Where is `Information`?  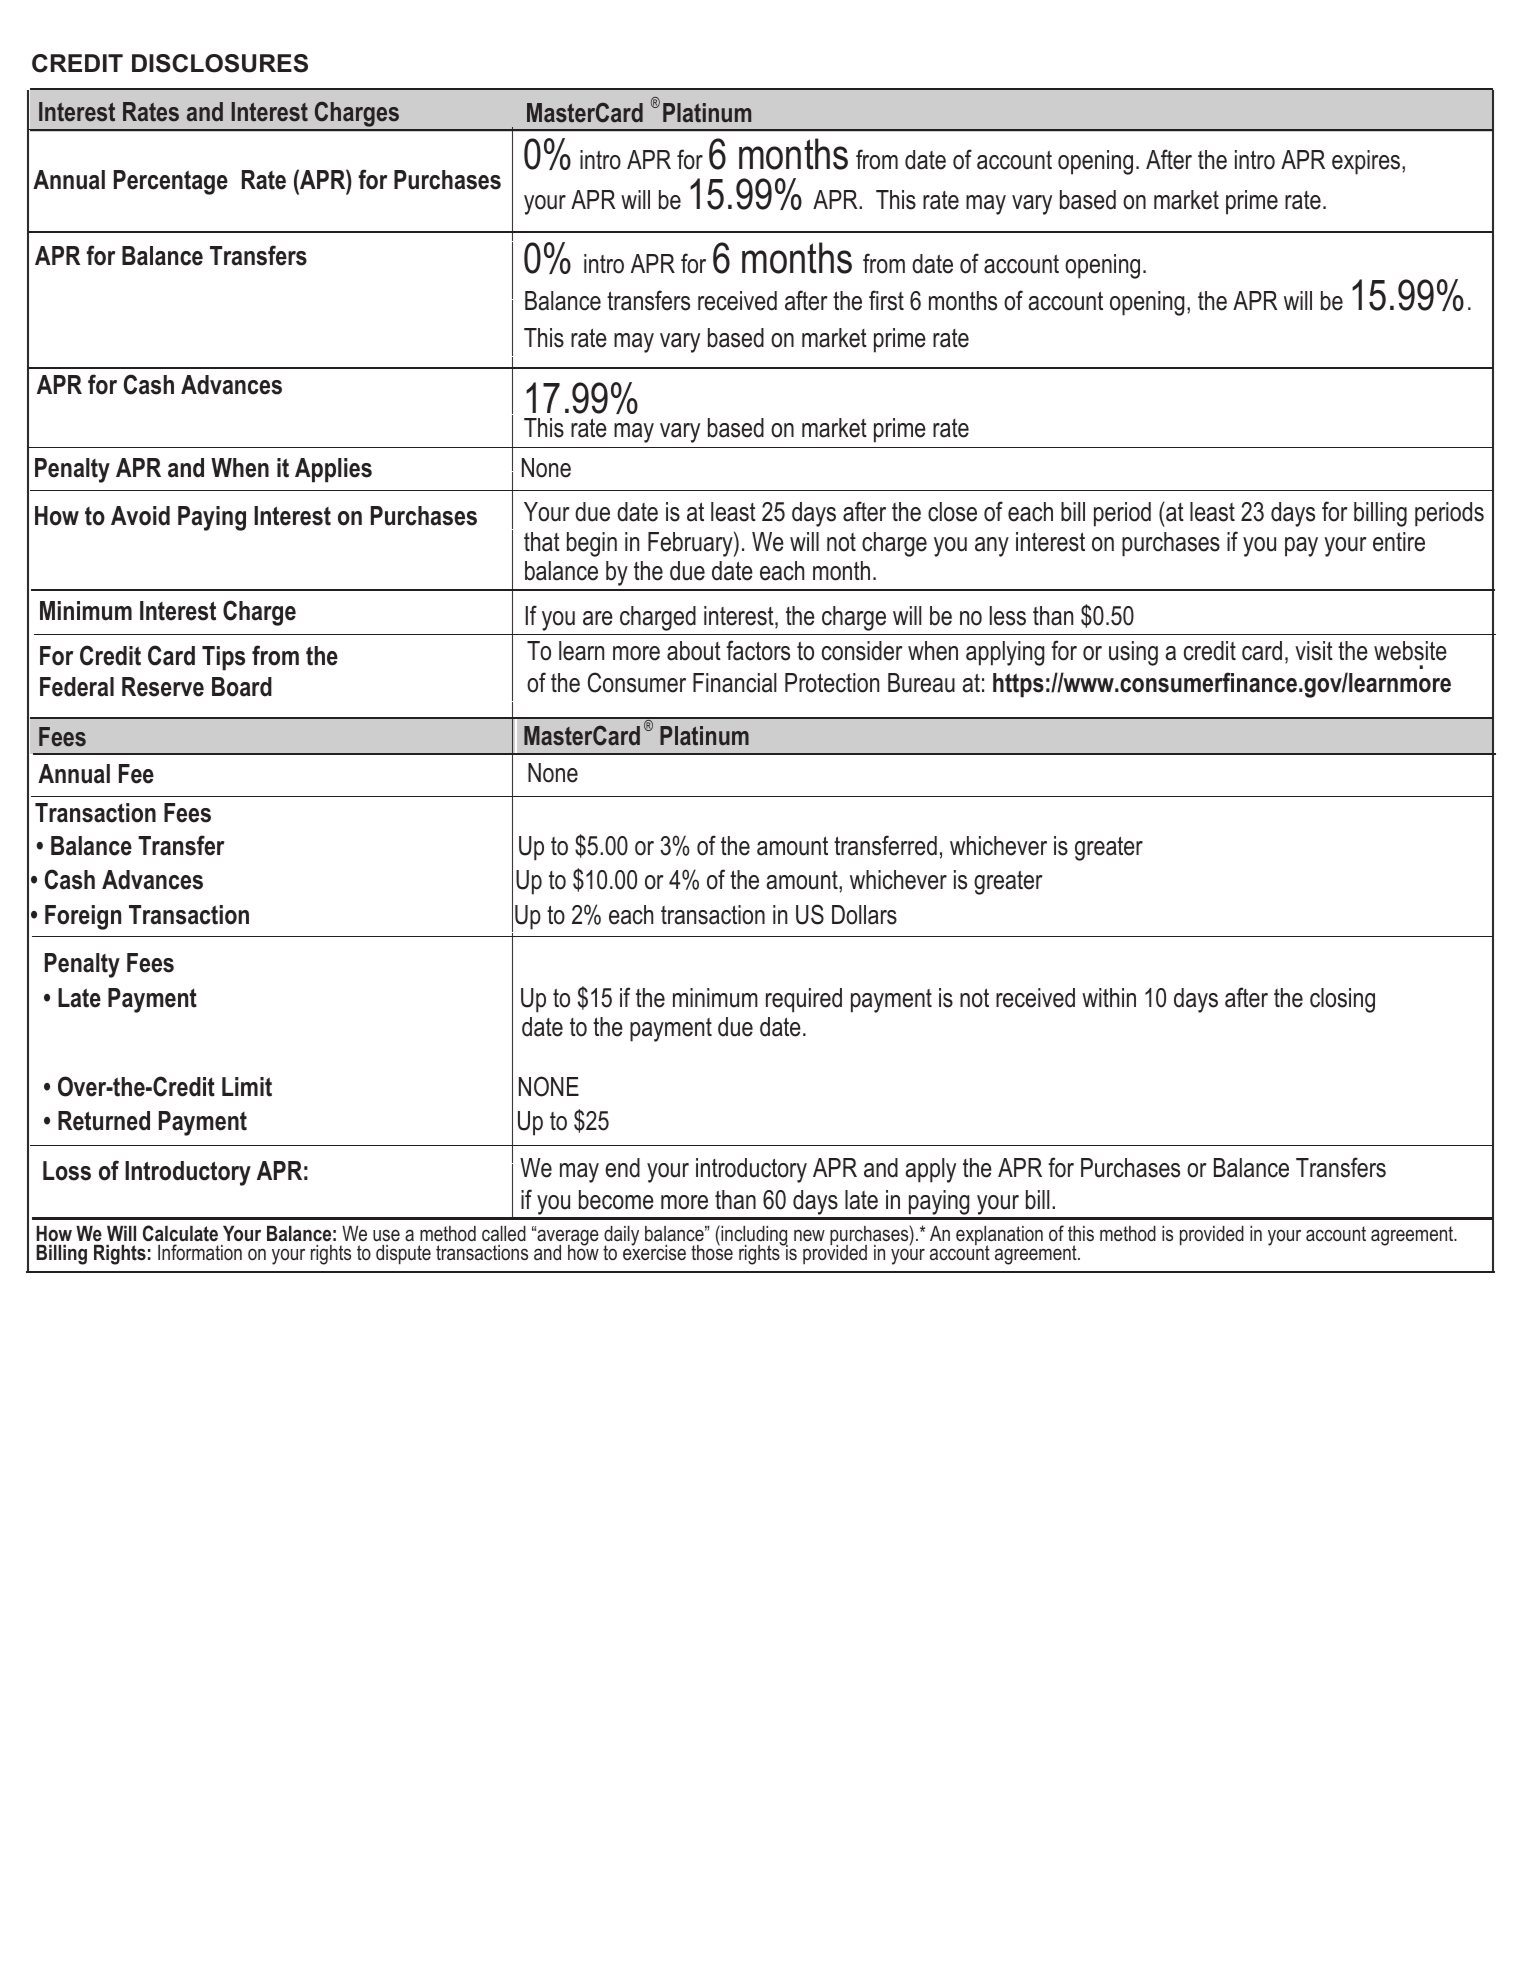
Information is located at coordinates (200, 1252).
